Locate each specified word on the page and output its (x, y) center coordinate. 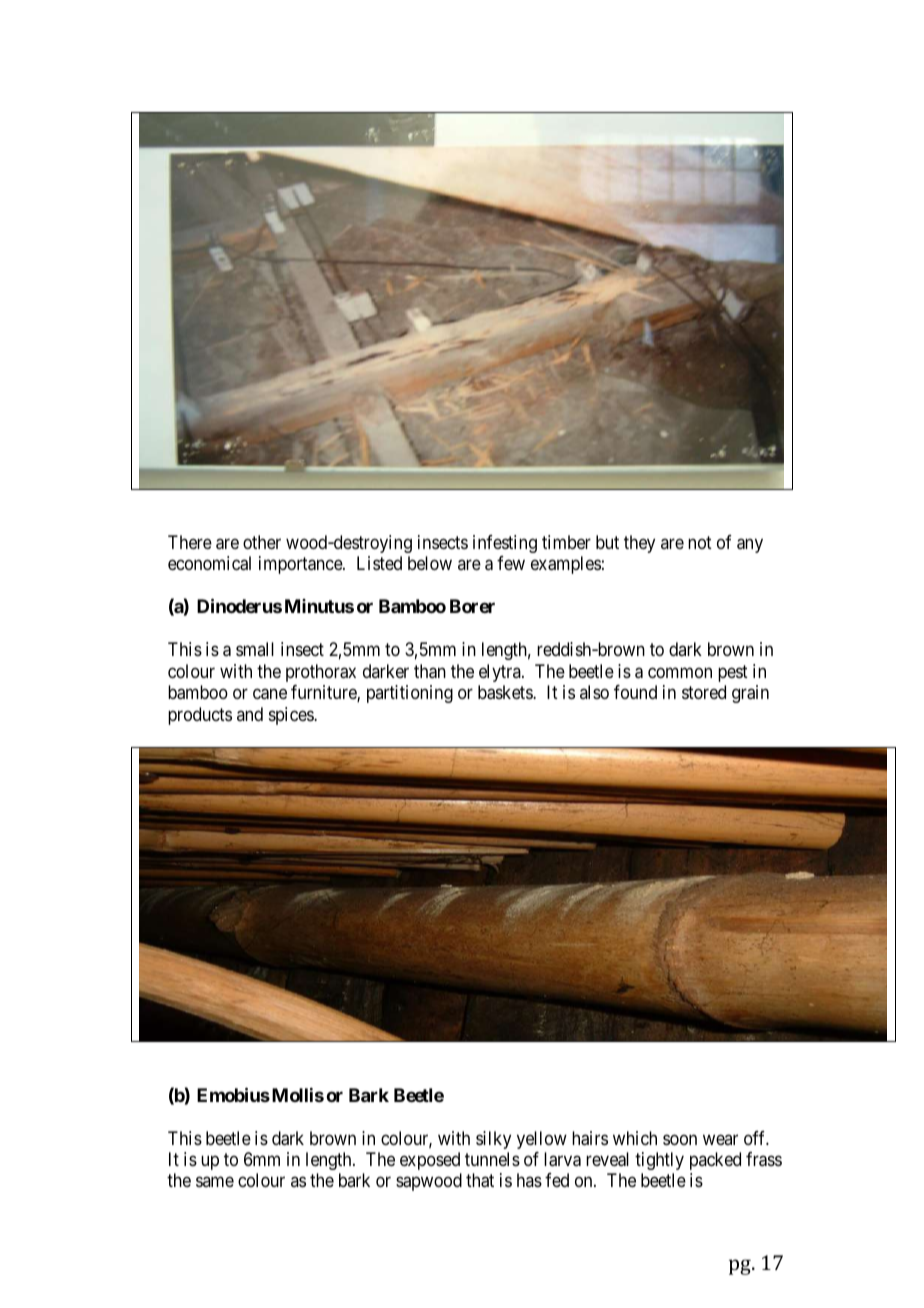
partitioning (410, 694)
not (700, 542)
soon (680, 1139)
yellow (542, 1140)
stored (704, 692)
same (215, 1182)
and (250, 714)
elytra (501, 673)
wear (720, 1139)
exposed (430, 1161)
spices (292, 716)
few (511, 563)
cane (270, 694)
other (262, 542)
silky (493, 1140)
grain (750, 694)
